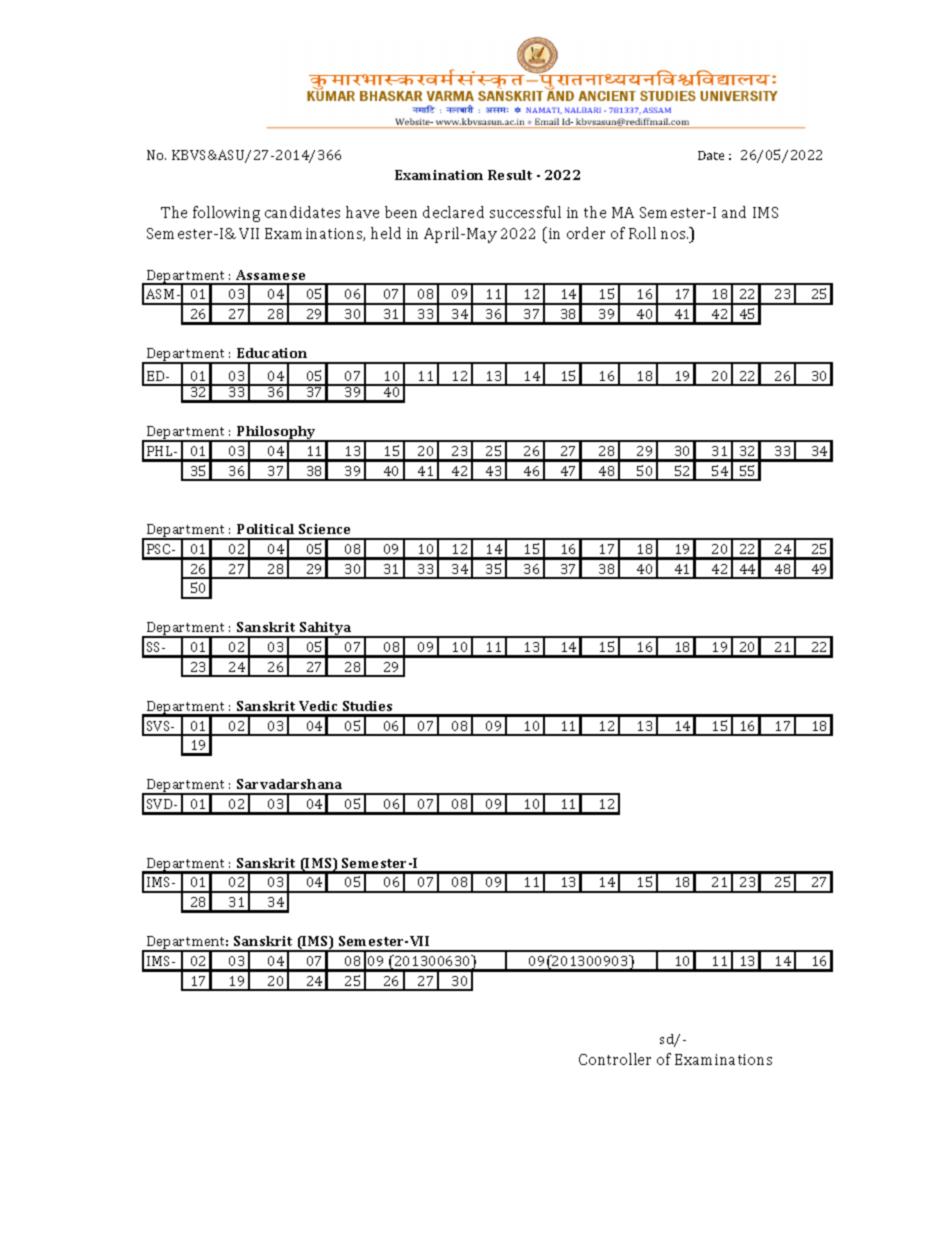 The height and width of the screenshot is (1233, 952). What do you see at coordinates (453, 212) in the screenshot?
I see `declared` at bounding box center [453, 212].
